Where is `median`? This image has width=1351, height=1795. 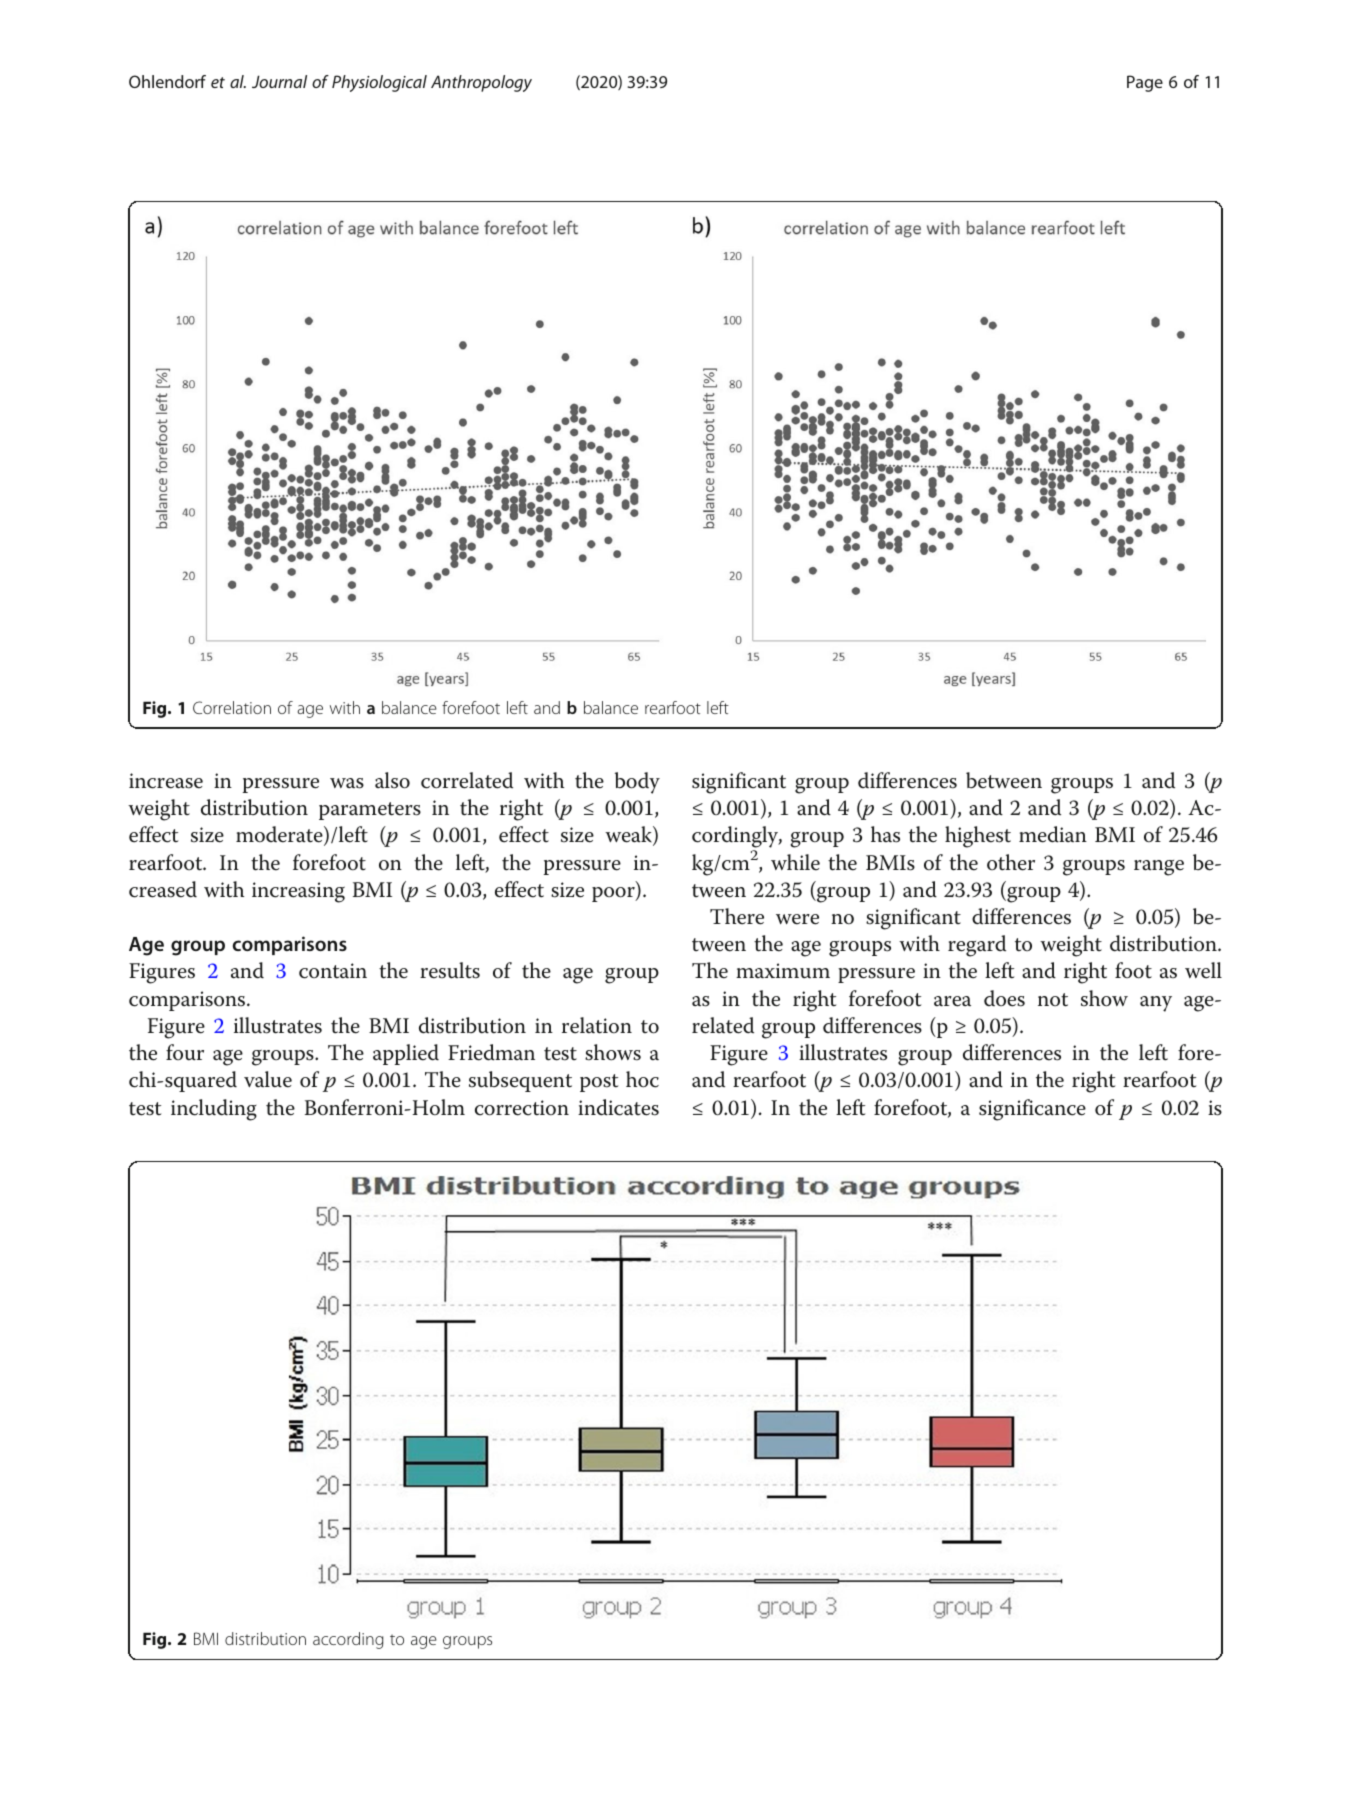 median is located at coordinates (1053, 834).
